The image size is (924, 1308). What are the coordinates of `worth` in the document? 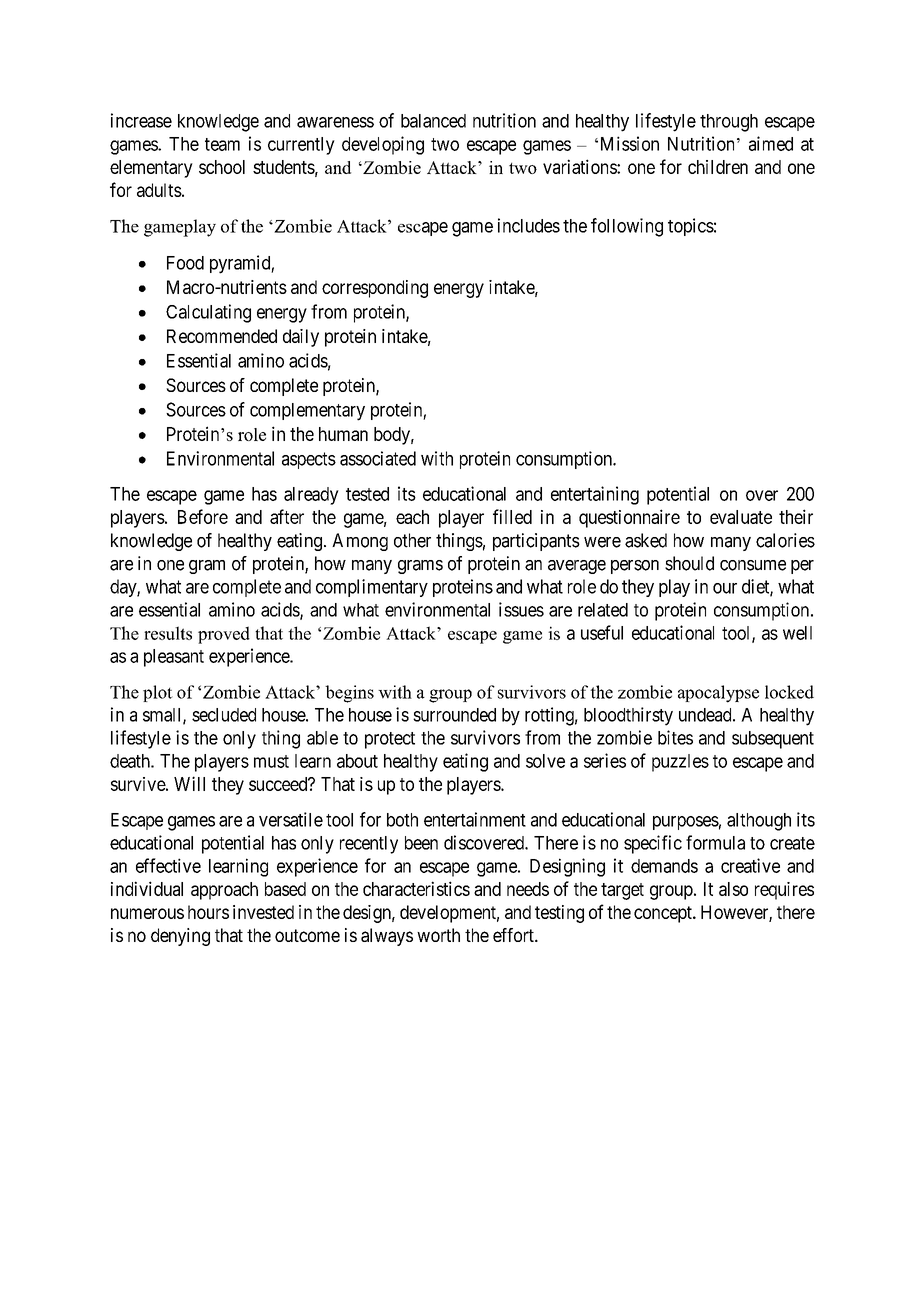 It's located at (438, 935).
